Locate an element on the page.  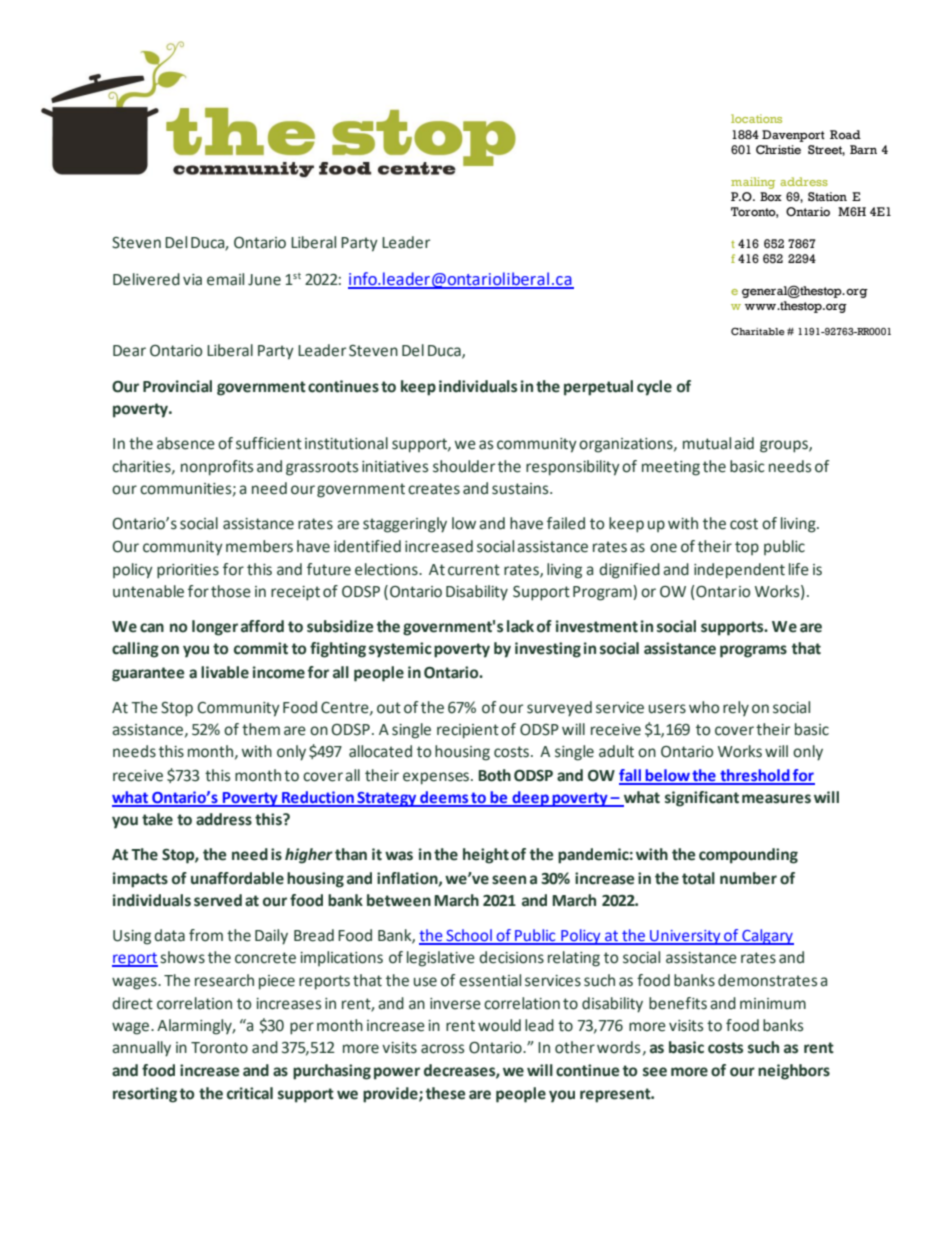
mailing is located at coordinates (753, 183).
